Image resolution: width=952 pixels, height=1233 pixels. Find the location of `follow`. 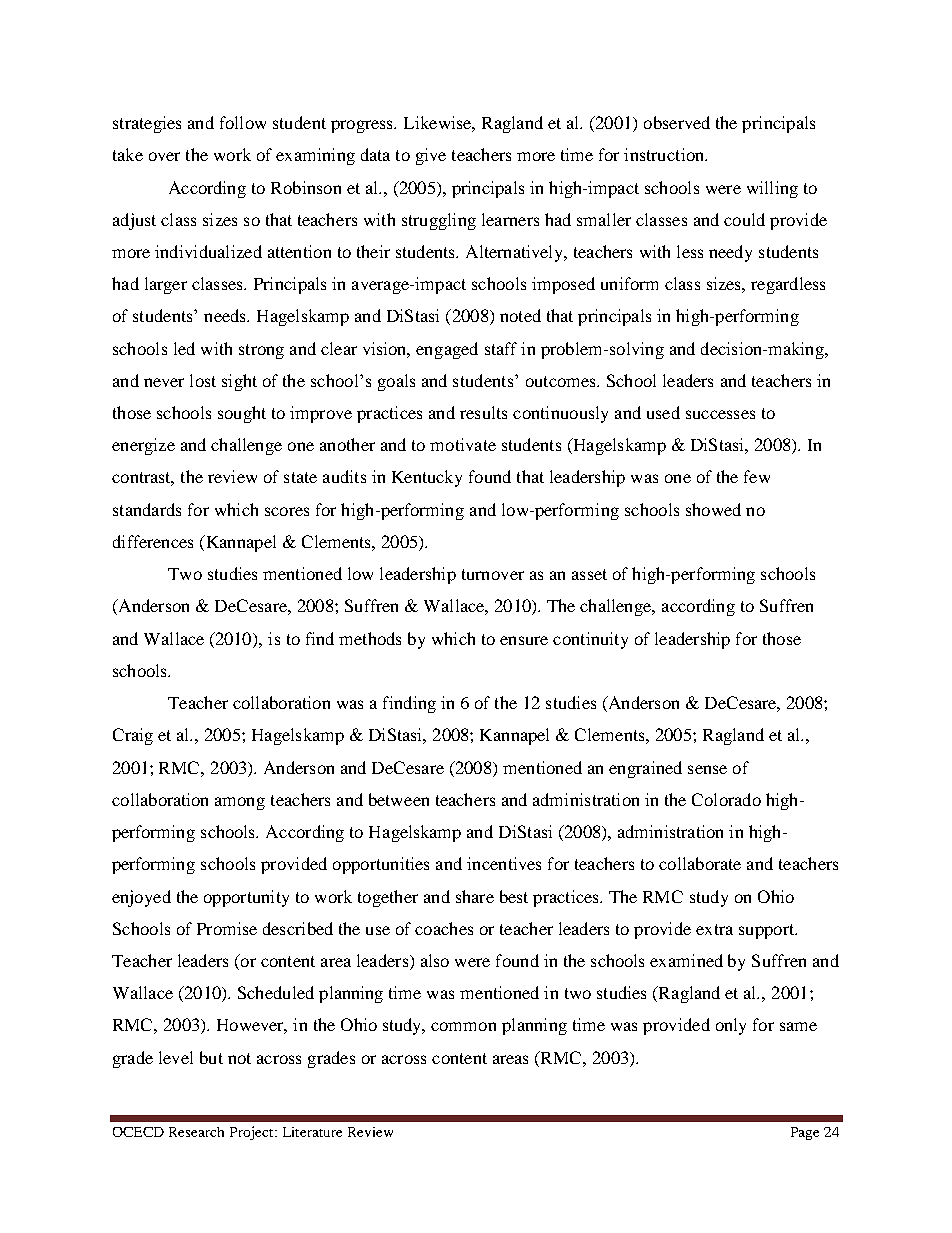

follow is located at coordinates (243, 122).
